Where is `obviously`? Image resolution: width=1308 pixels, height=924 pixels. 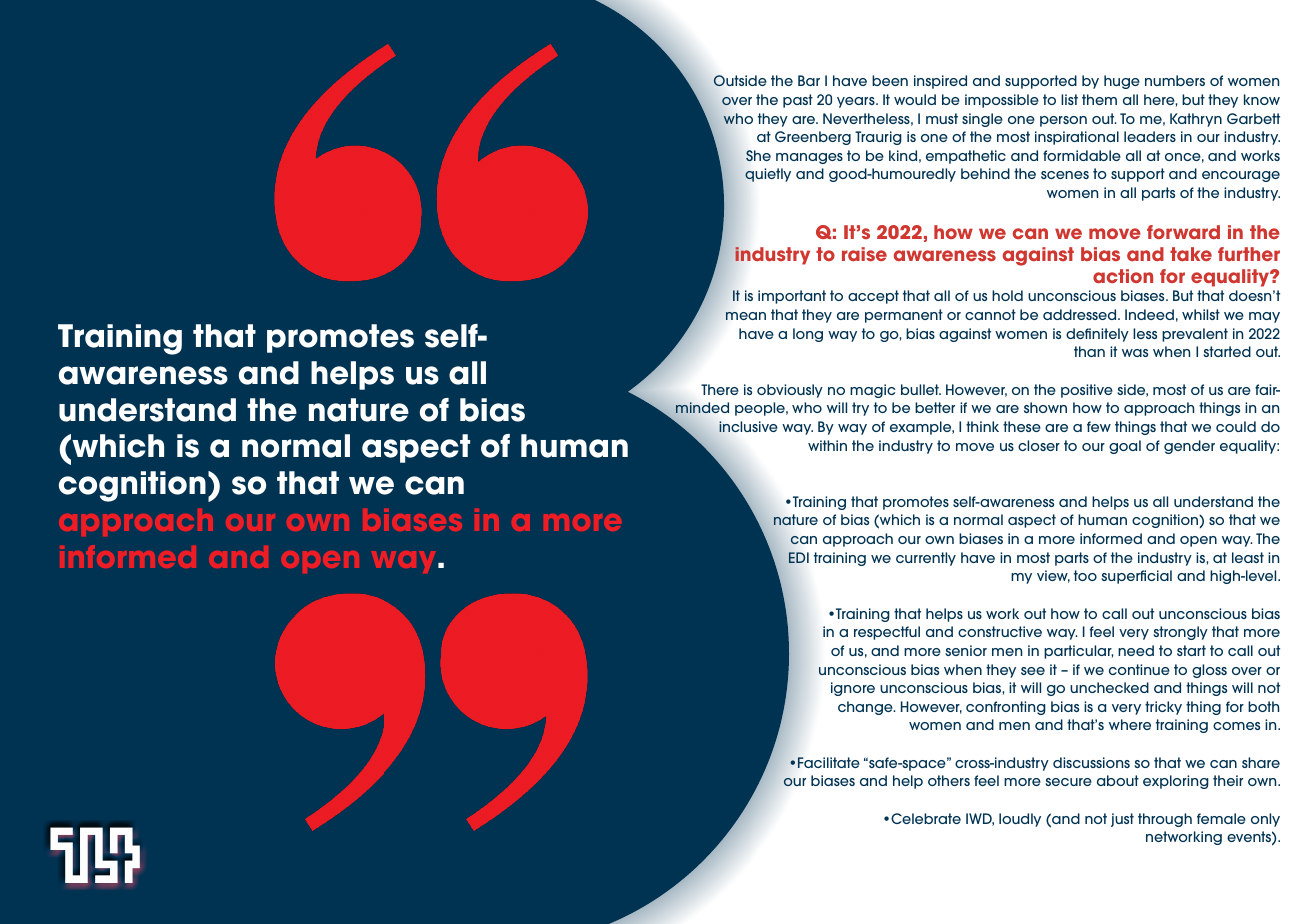 obviously is located at coordinates (790, 391).
